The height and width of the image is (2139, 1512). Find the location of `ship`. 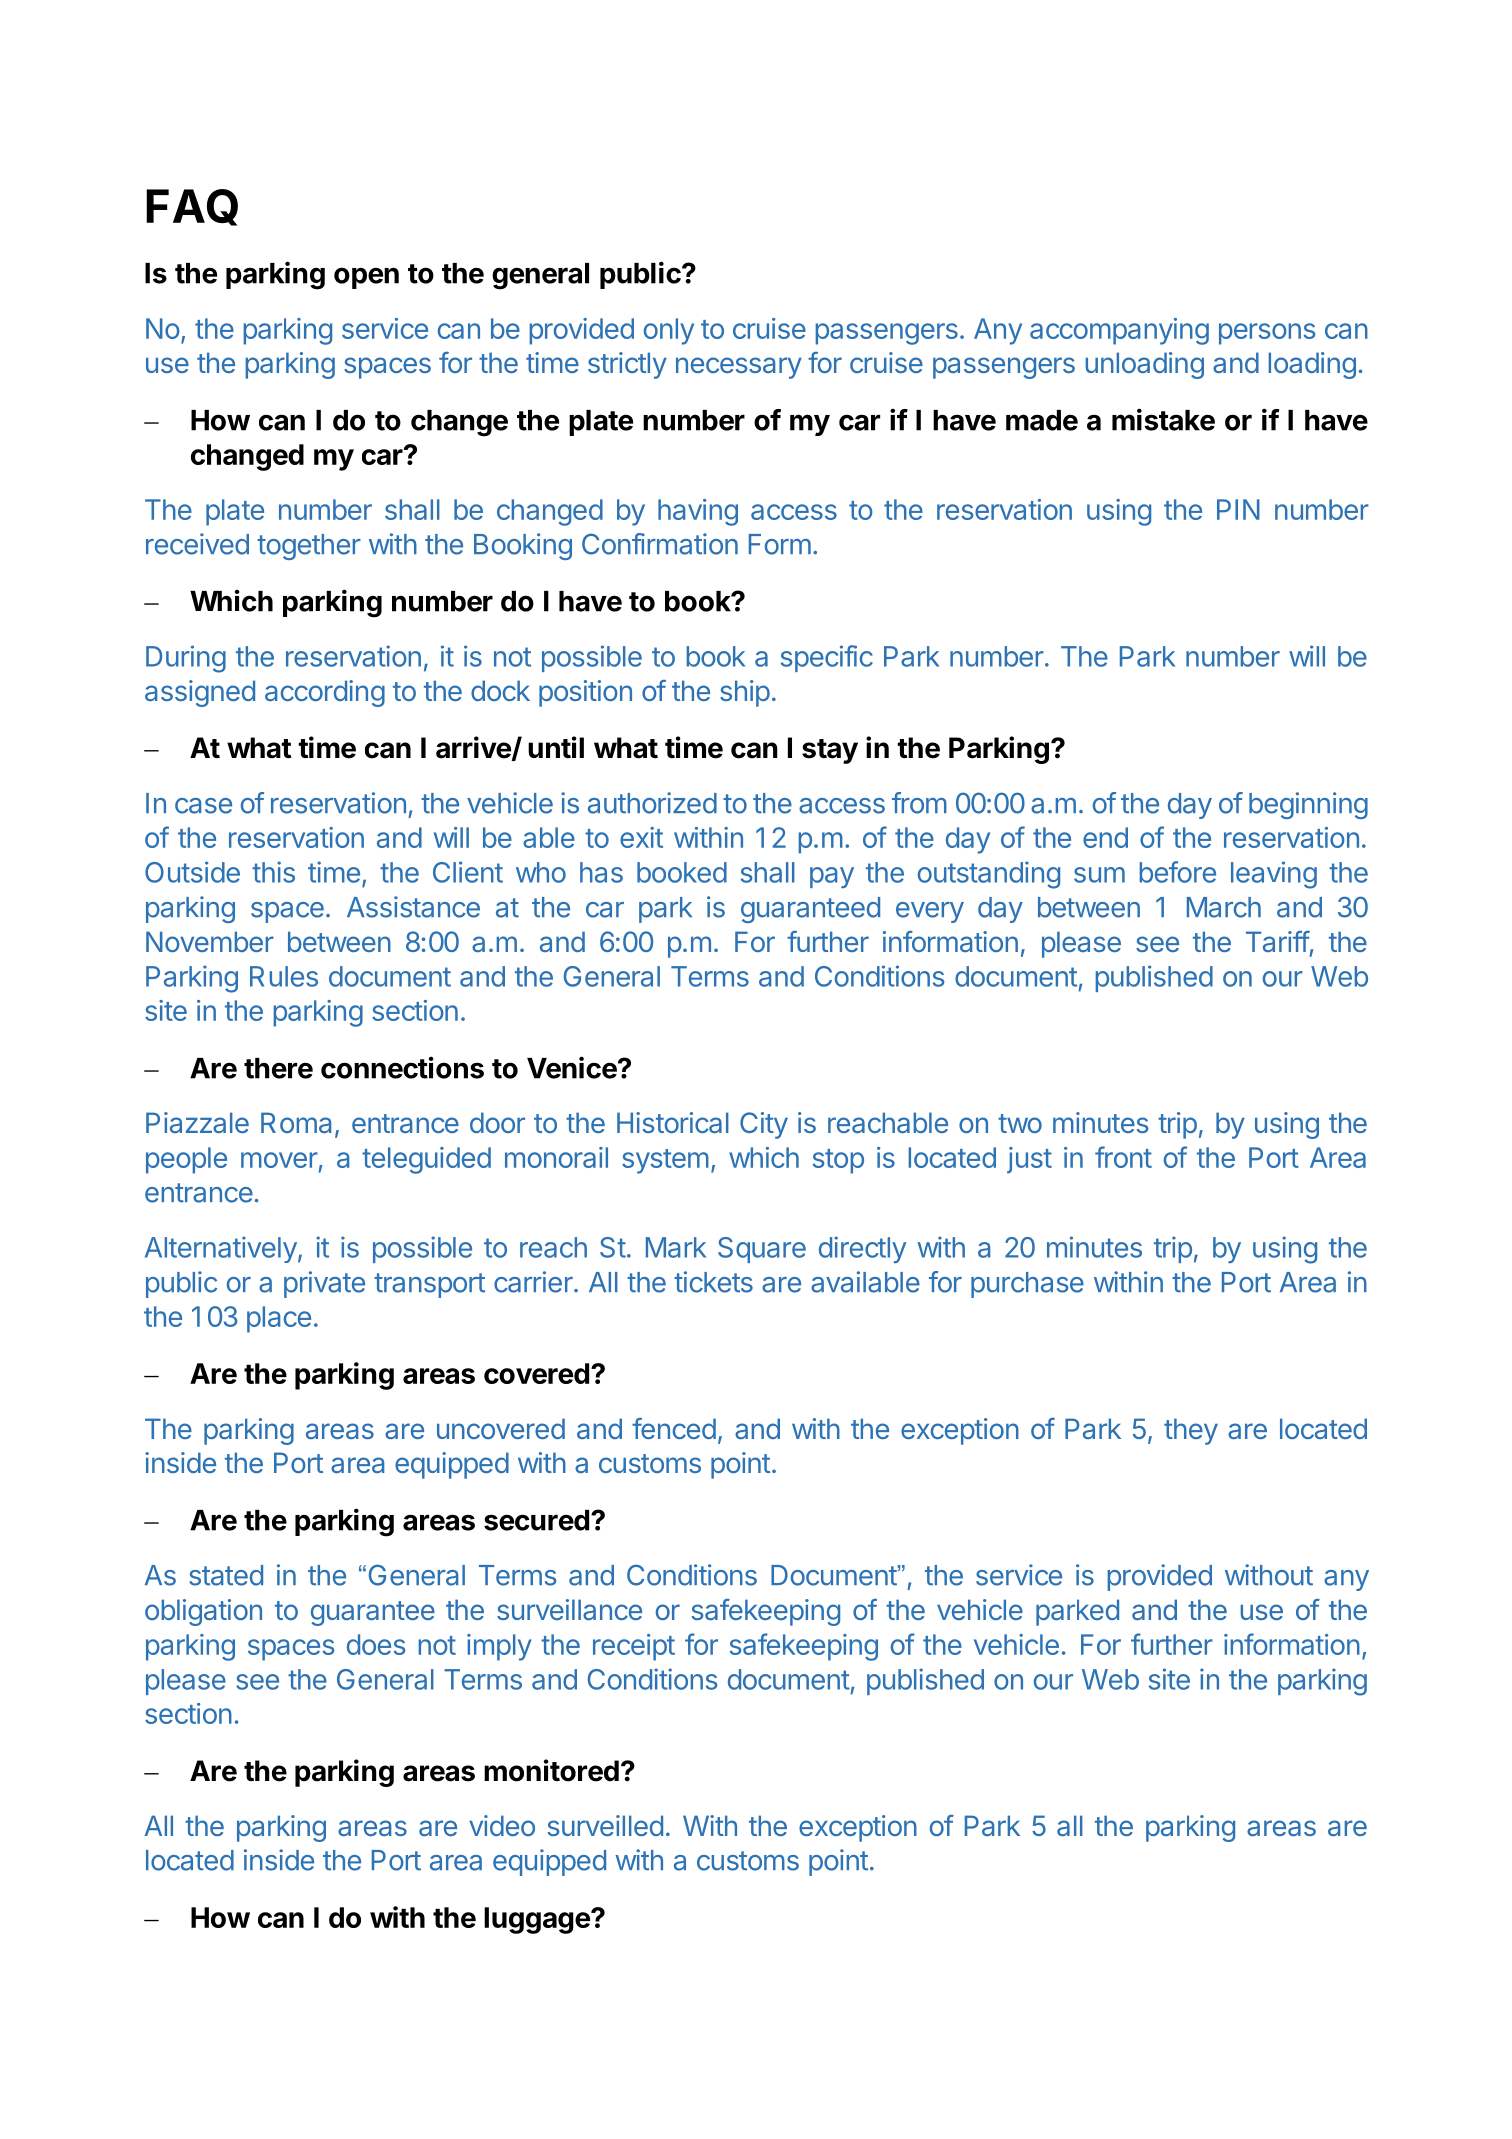

ship is located at coordinates (745, 693).
